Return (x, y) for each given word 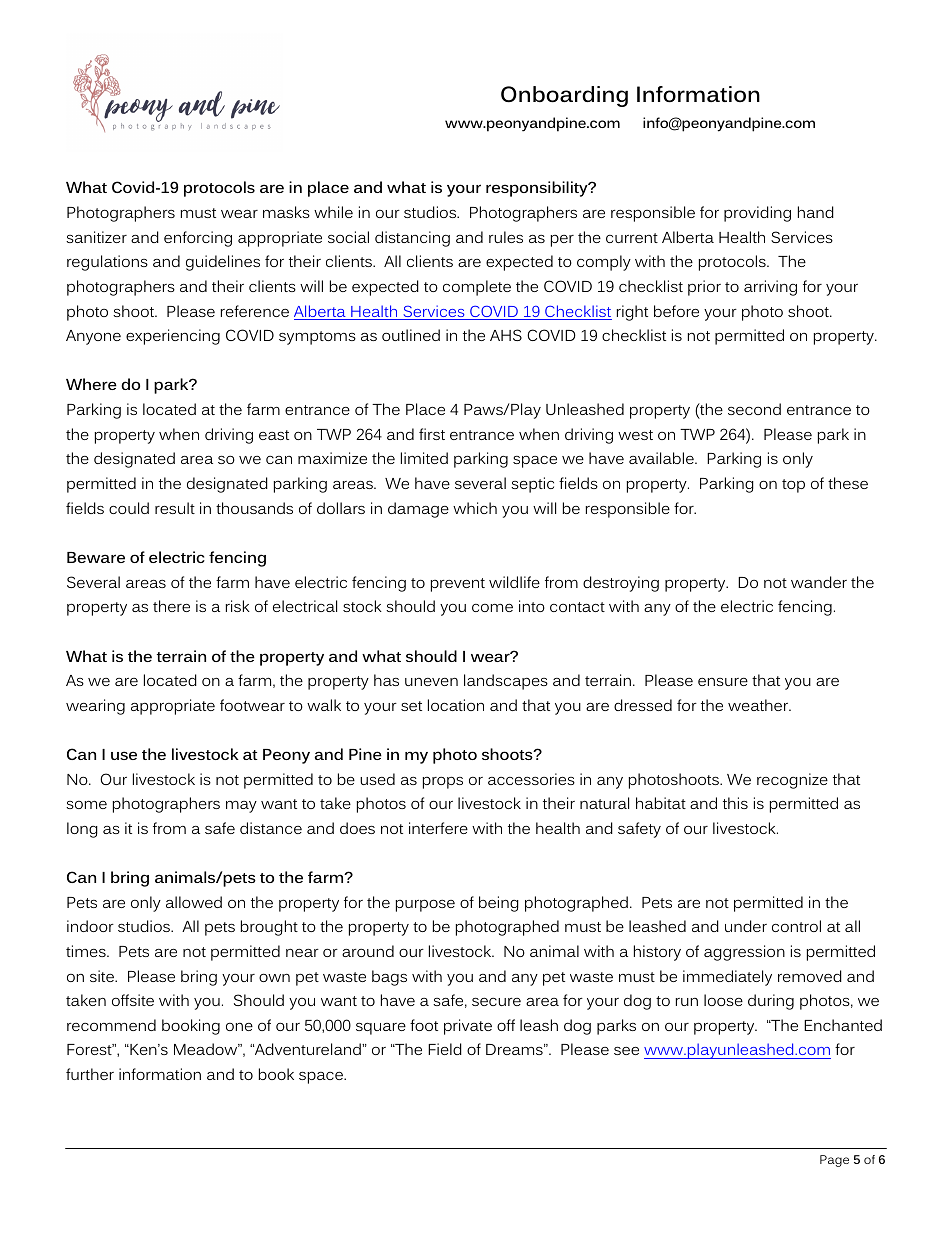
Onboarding (564, 96)
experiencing (173, 337)
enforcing (198, 239)
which (475, 508)
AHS (506, 335)
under (746, 926)
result (175, 508)
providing (757, 214)
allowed (194, 902)
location (456, 705)
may (241, 807)
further (90, 1074)
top (793, 486)
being (499, 904)
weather (759, 705)
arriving (770, 288)
